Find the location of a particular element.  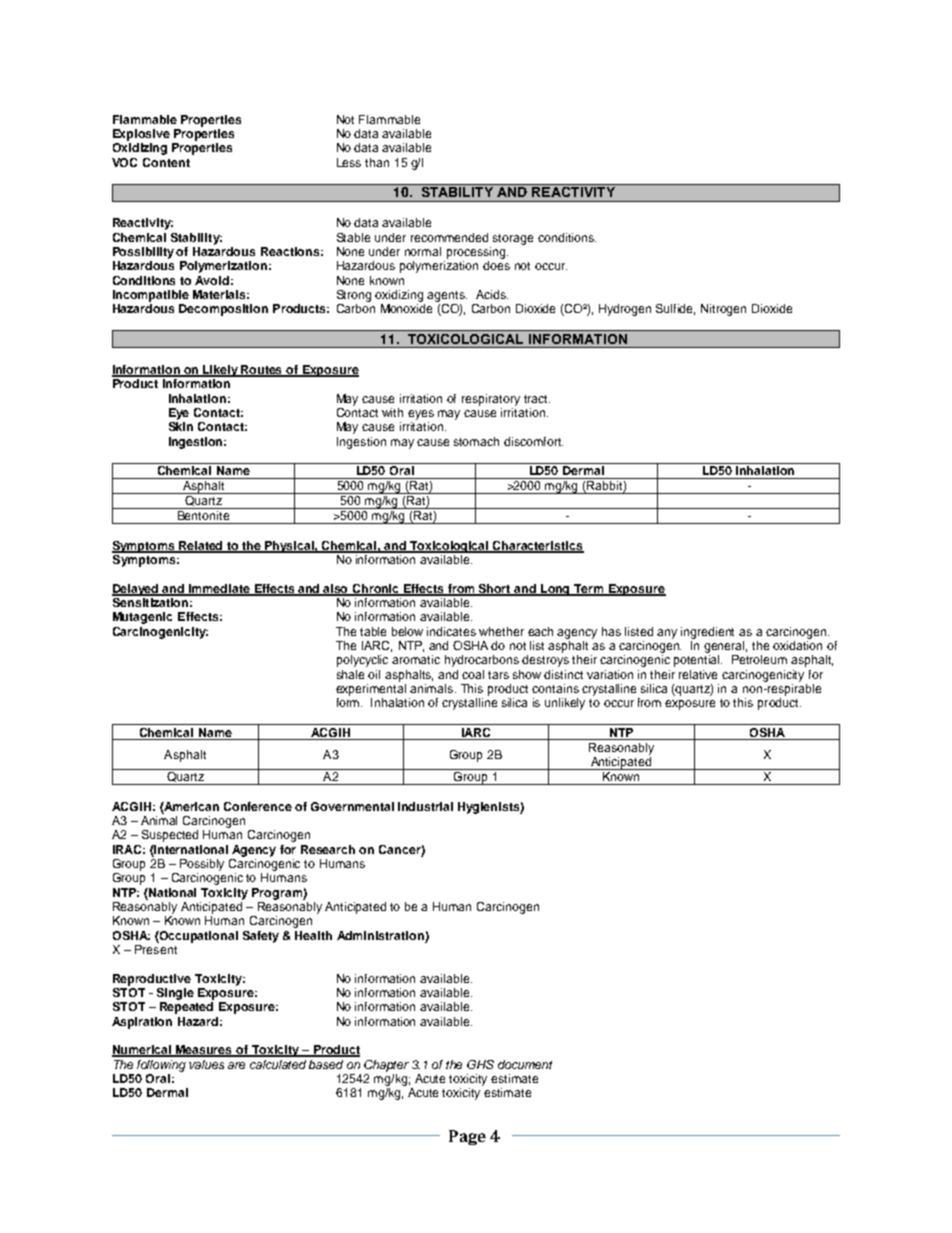

ingredient is located at coordinates (707, 633).
